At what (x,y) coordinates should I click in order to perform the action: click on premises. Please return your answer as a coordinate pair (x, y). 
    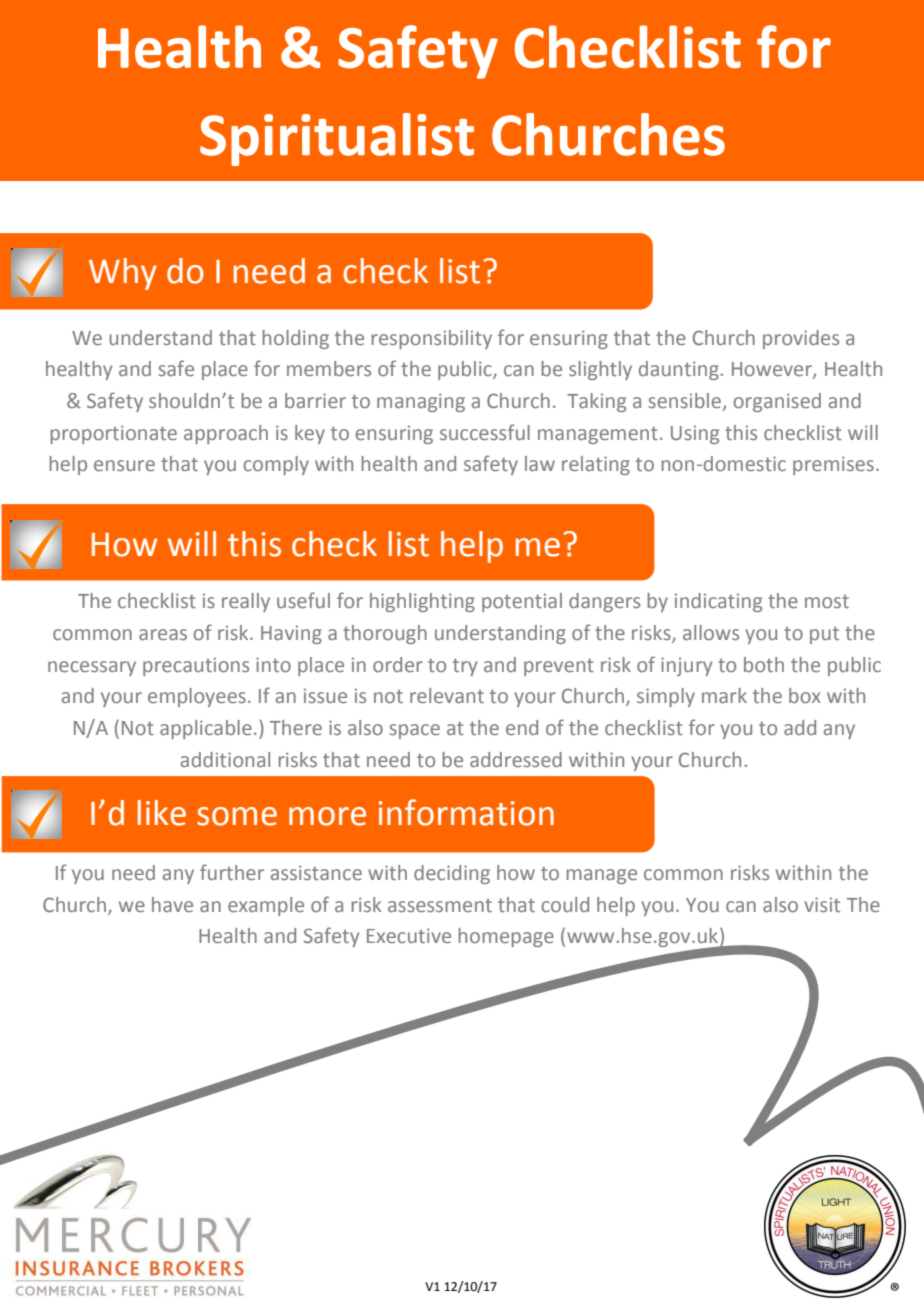
    Looking at the image, I should click on (833, 465).
